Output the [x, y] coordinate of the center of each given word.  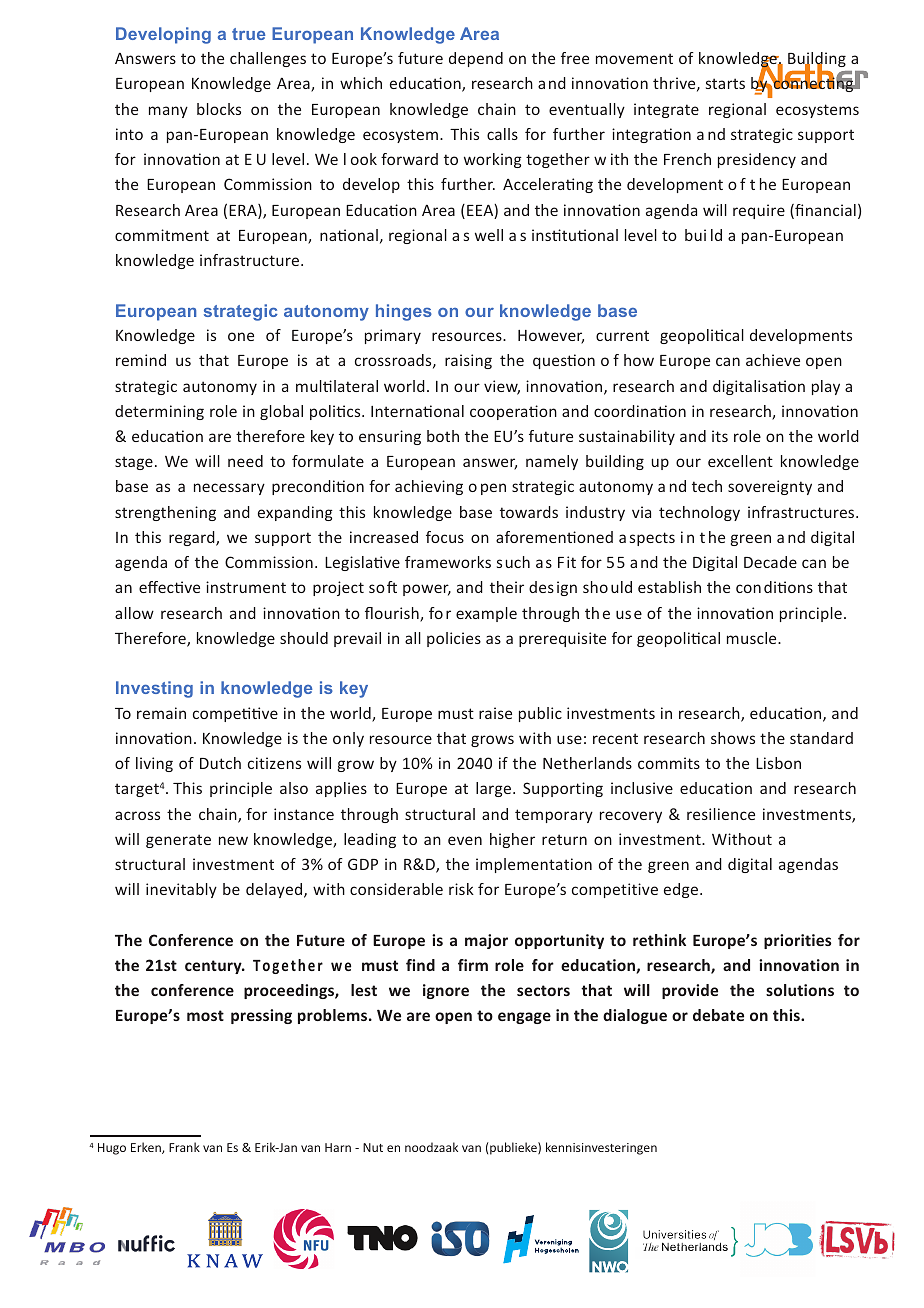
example [486, 614]
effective [169, 587]
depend [476, 59]
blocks [219, 109]
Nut [373, 1147]
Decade [770, 562]
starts [725, 83]
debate [718, 1015]
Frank [184, 1147]
